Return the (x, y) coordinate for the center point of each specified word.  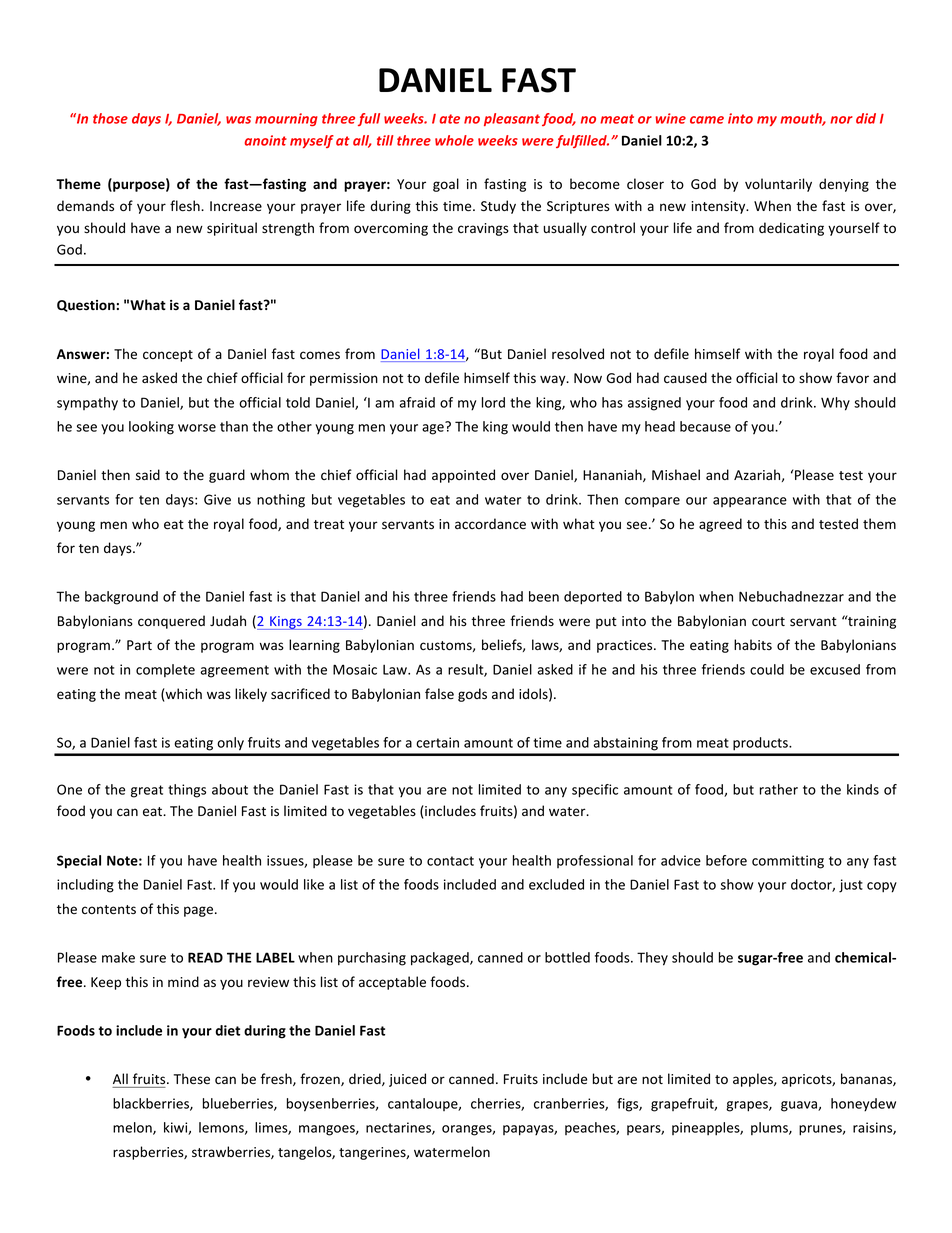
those (110, 118)
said (148, 474)
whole (454, 140)
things (187, 791)
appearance (750, 502)
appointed (463, 476)
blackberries (152, 1104)
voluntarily (778, 185)
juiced (407, 1080)
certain (437, 742)
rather (779, 789)
